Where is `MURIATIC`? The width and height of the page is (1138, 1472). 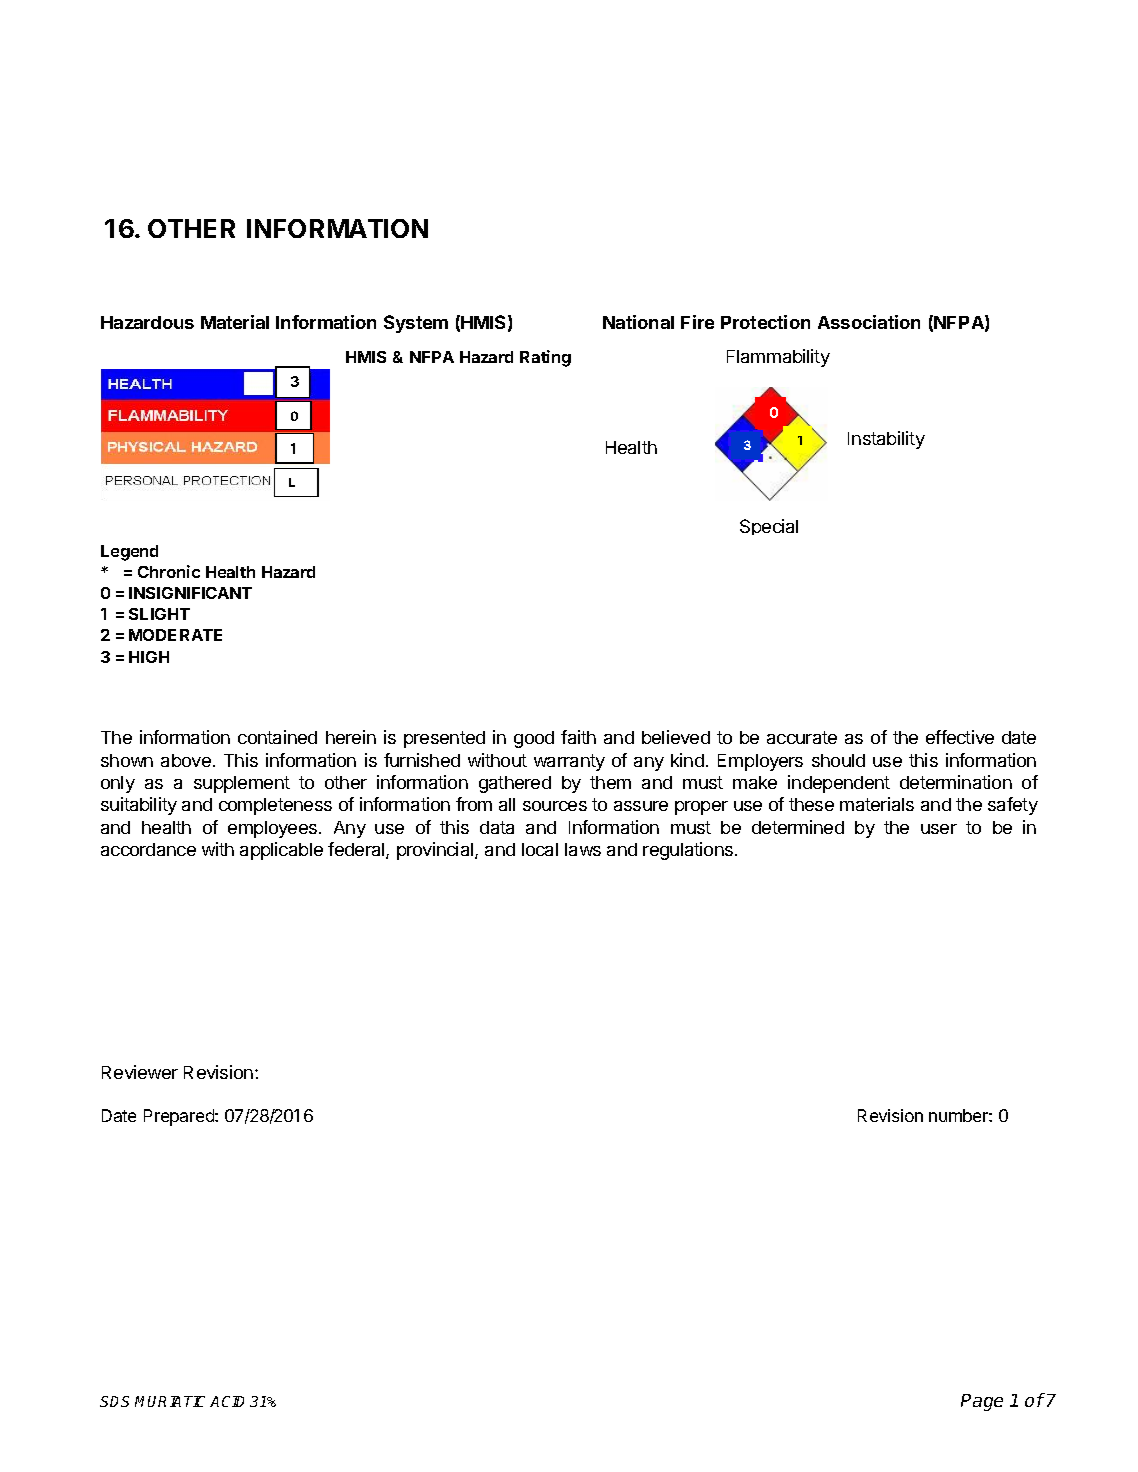 MURIATIC is located at coordinates (170, 1401).
